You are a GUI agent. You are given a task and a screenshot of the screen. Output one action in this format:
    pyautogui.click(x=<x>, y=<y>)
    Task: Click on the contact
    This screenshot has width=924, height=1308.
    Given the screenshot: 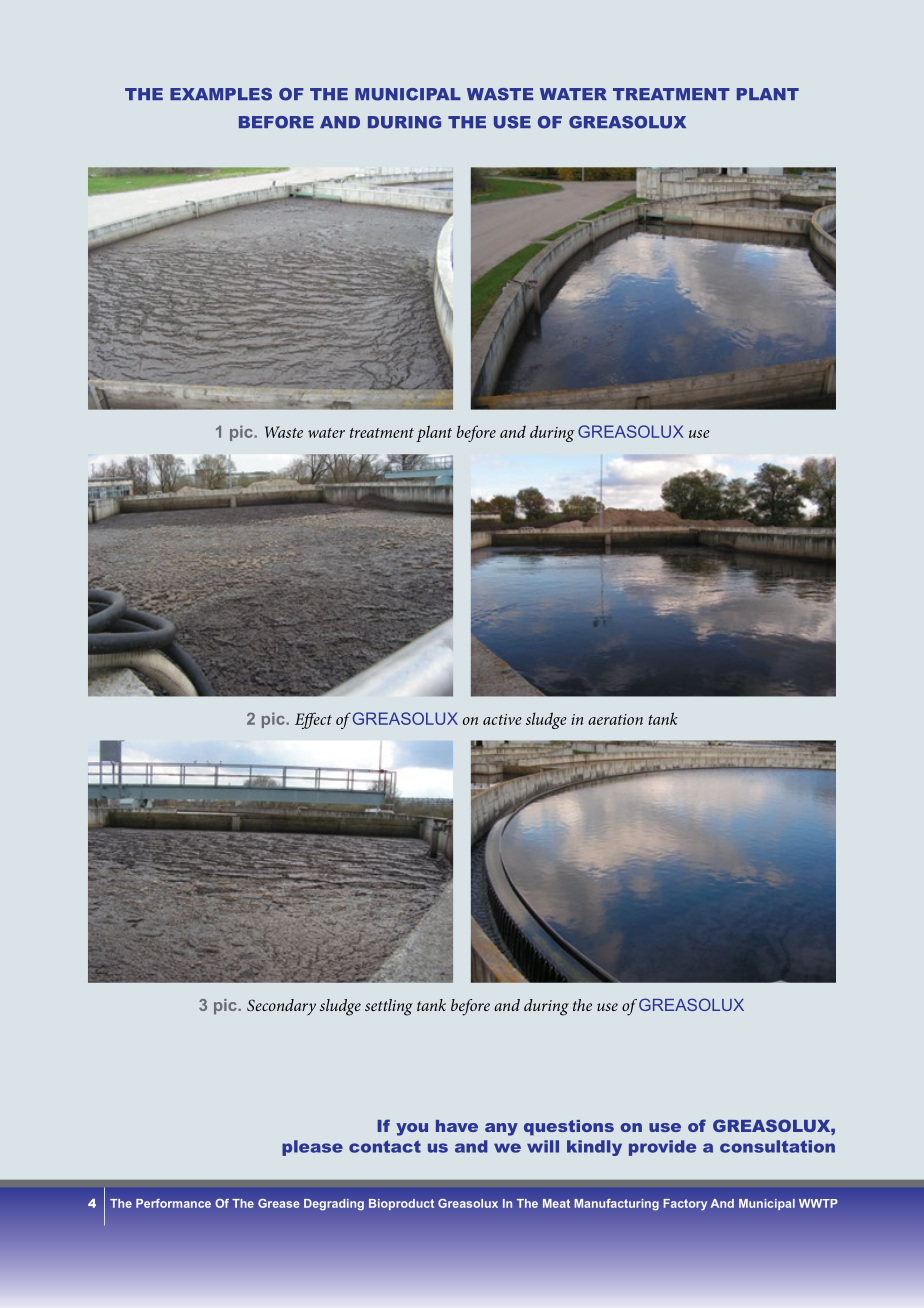 What is the action you would take?
    pyautogui.click(x=385, y=1146)
